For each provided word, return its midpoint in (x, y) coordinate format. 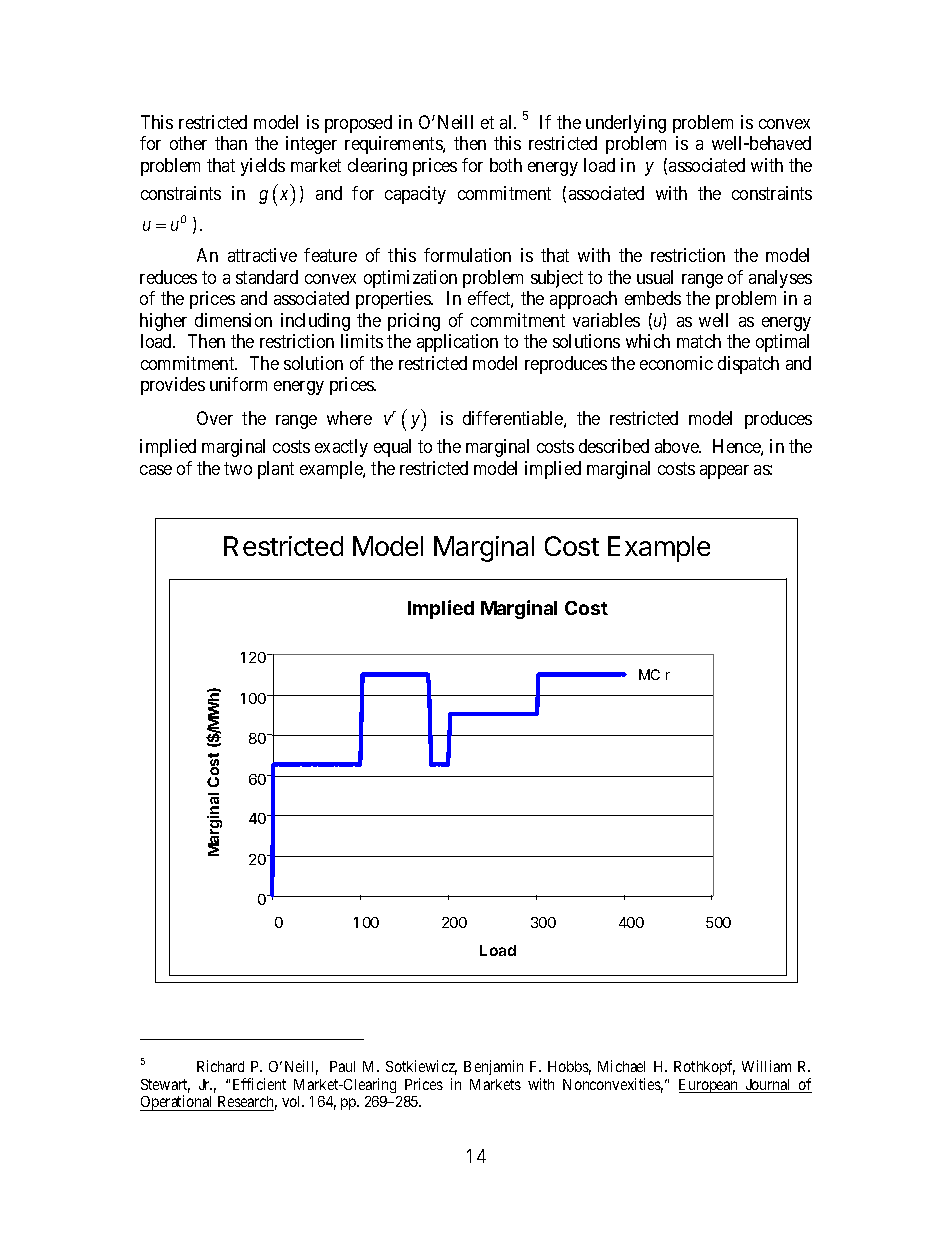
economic (676, 363)
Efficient (259, 1084)
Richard (220, 1066)
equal (392, 448)
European (710, 1086)
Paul (342, 1066)
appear (724, 472)
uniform (238, 384)
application (457, 343)
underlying (626, 124)
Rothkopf (704, 1067)
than (231, 143)
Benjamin (493, 1067)
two (238, 468)
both (506, 165)
